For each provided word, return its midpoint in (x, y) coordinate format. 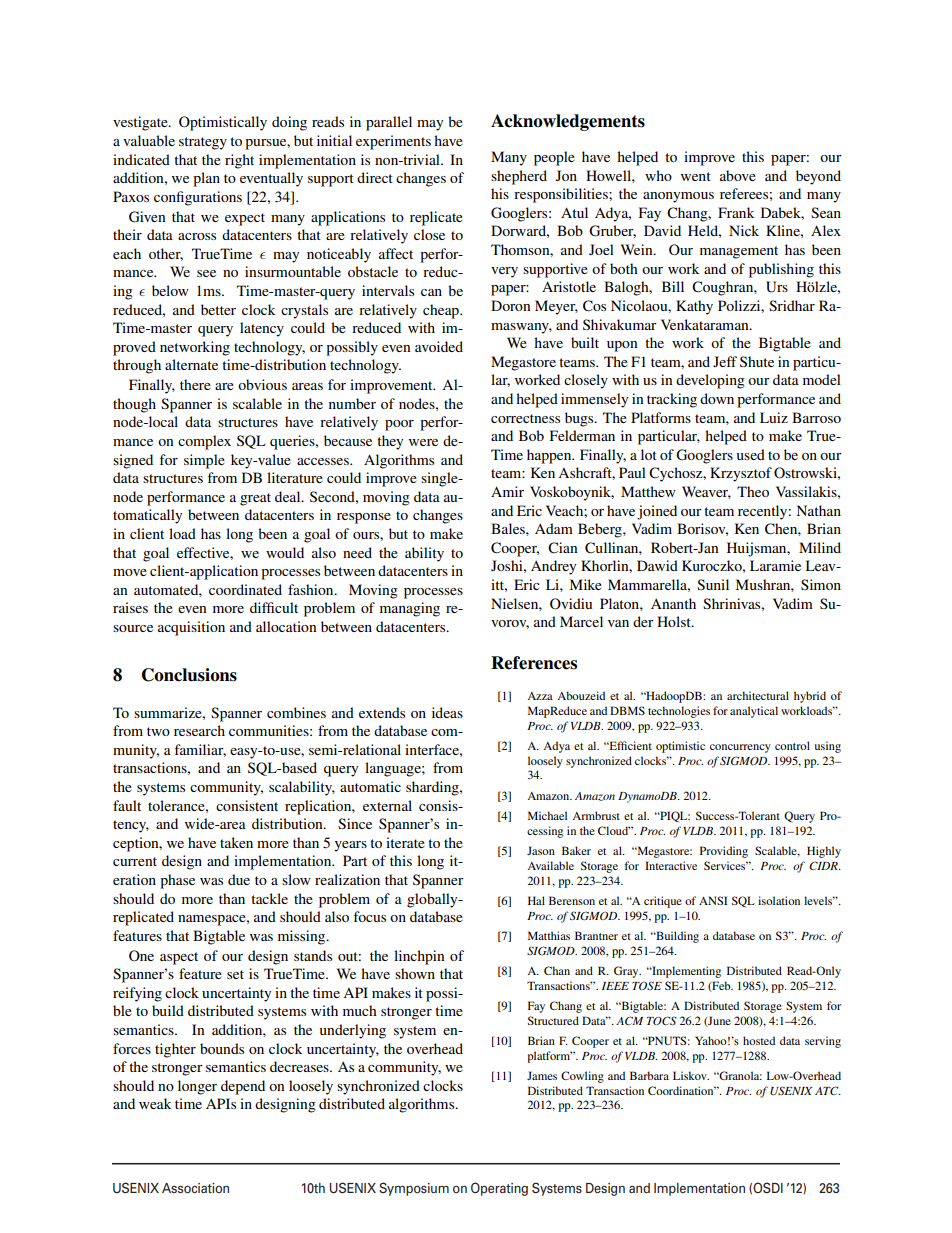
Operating (499, 1189)
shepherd (519, 177)
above (738, 175)
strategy (203, 143)
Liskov (691, 1075)
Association (195, 1188)
